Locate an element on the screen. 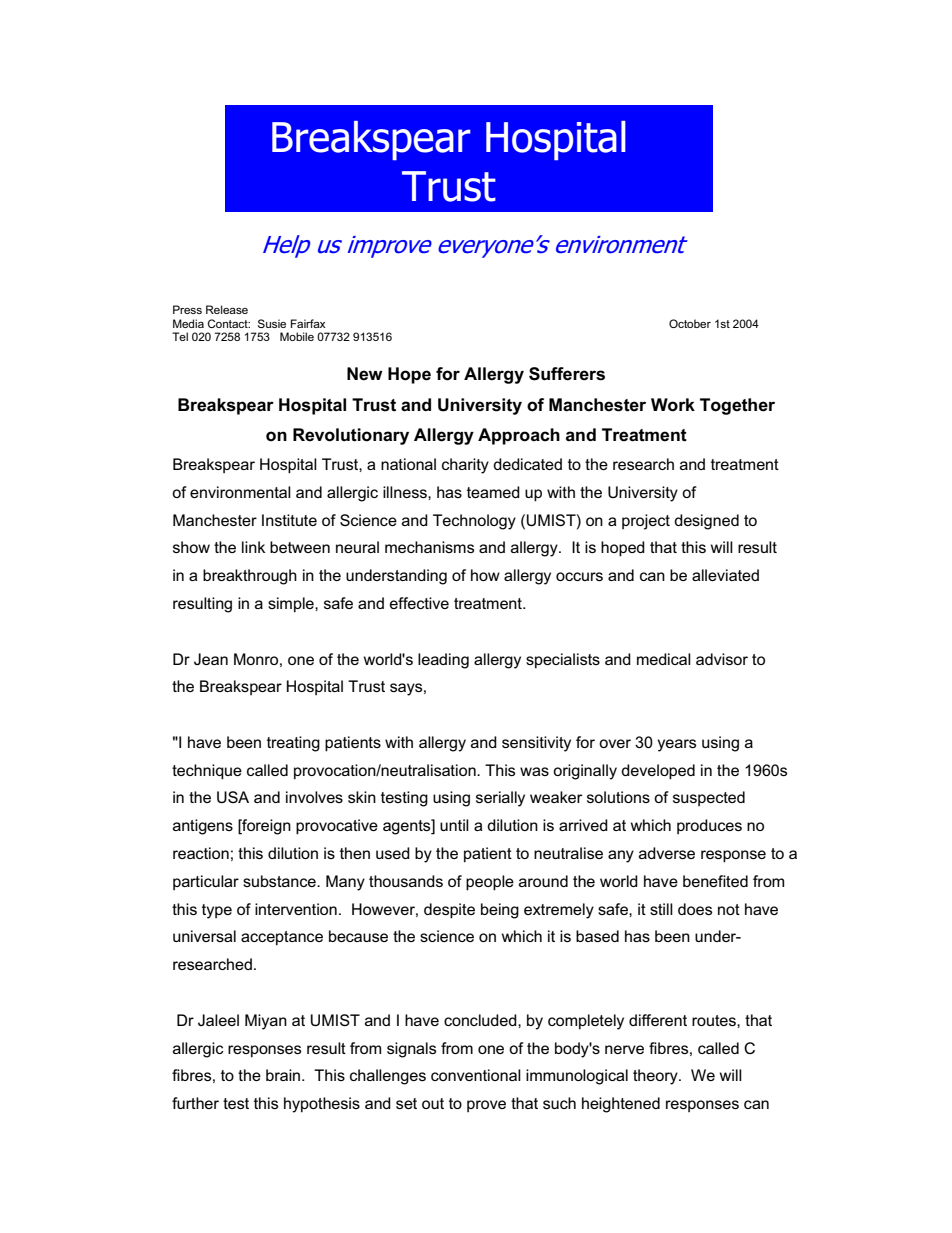  leading is located at coordinates (443, 661).
